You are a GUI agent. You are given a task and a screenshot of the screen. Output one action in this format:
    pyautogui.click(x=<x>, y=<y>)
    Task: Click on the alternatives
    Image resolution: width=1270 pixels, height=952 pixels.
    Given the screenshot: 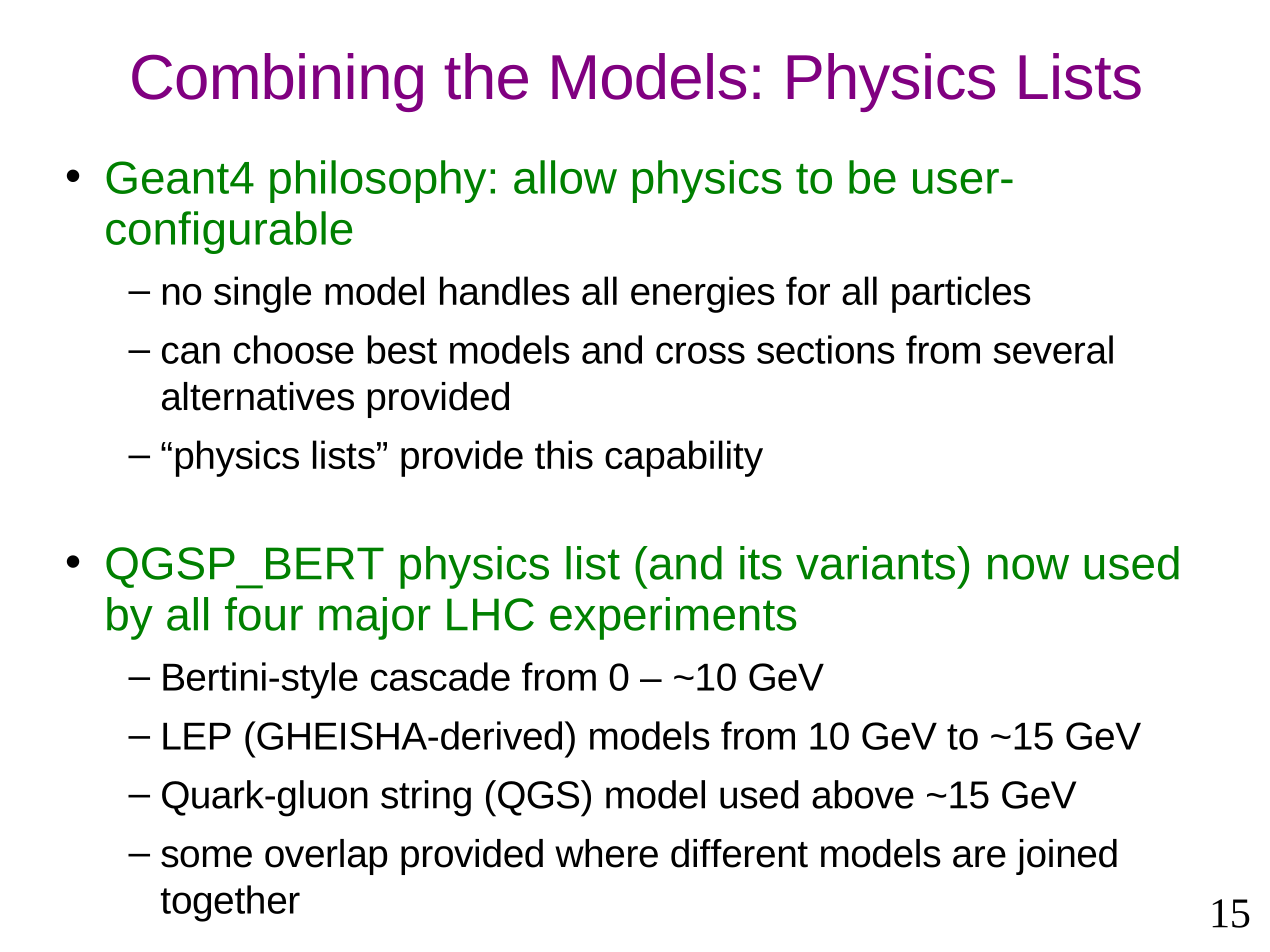 What is the action you would take?
    pyautogui.click(x=258, y=396)
